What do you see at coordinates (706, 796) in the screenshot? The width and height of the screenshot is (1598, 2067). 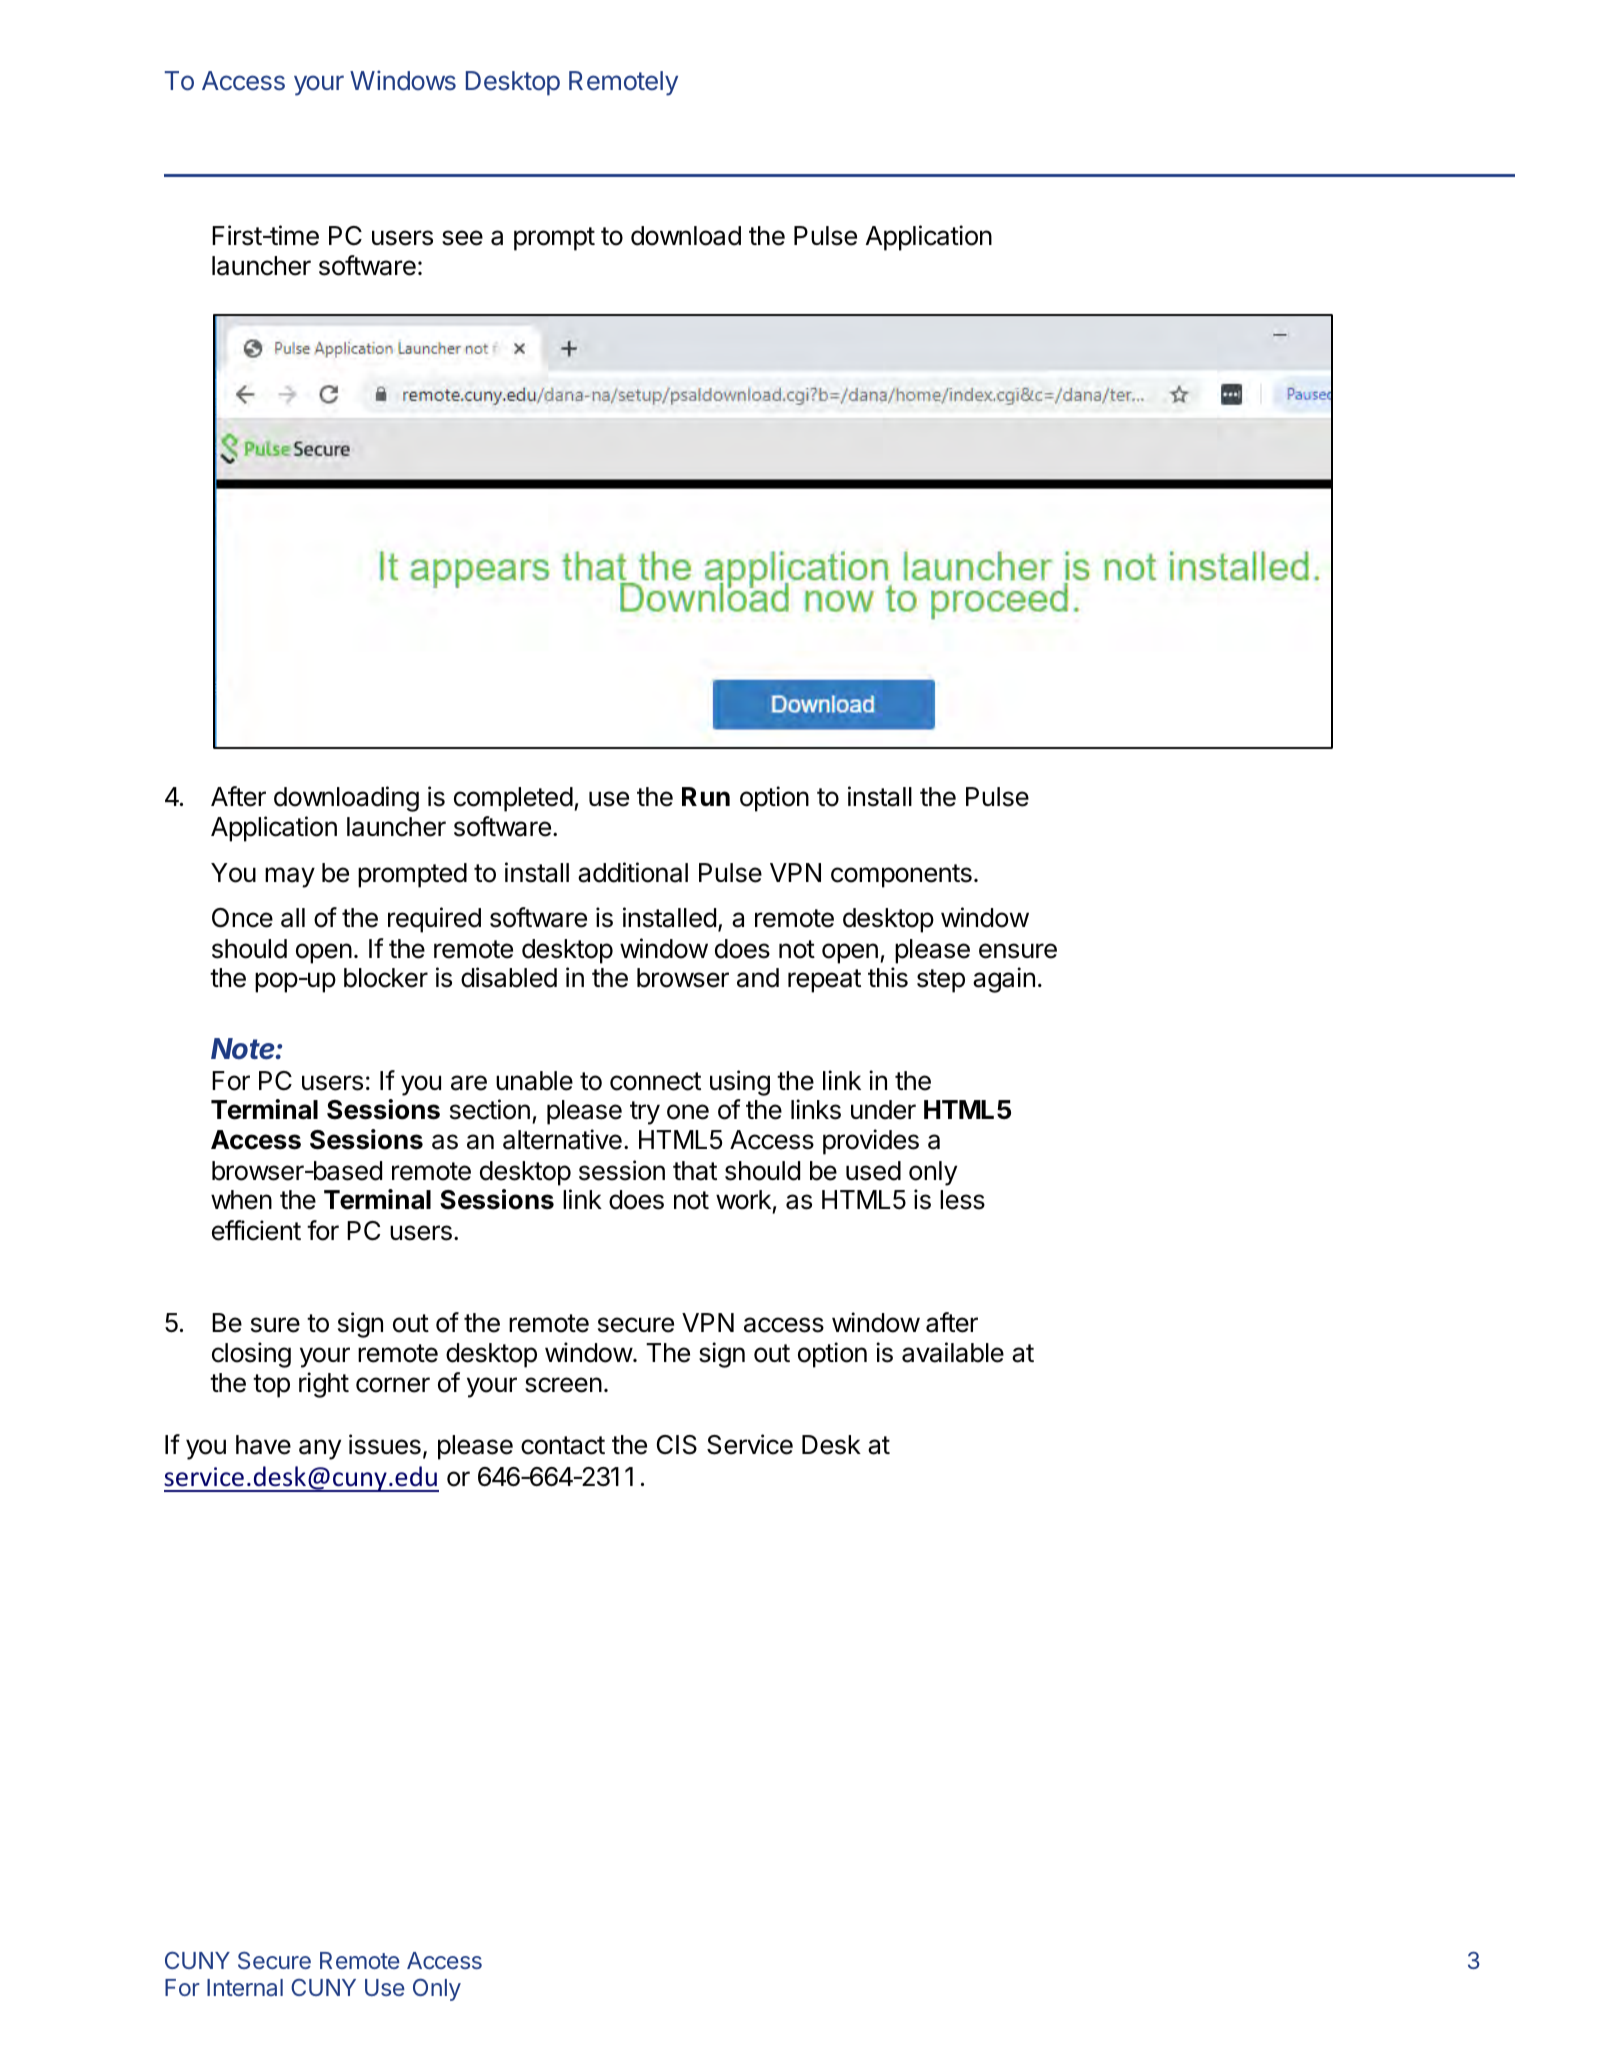 I see `Run` at bounding box center [706, 796].
